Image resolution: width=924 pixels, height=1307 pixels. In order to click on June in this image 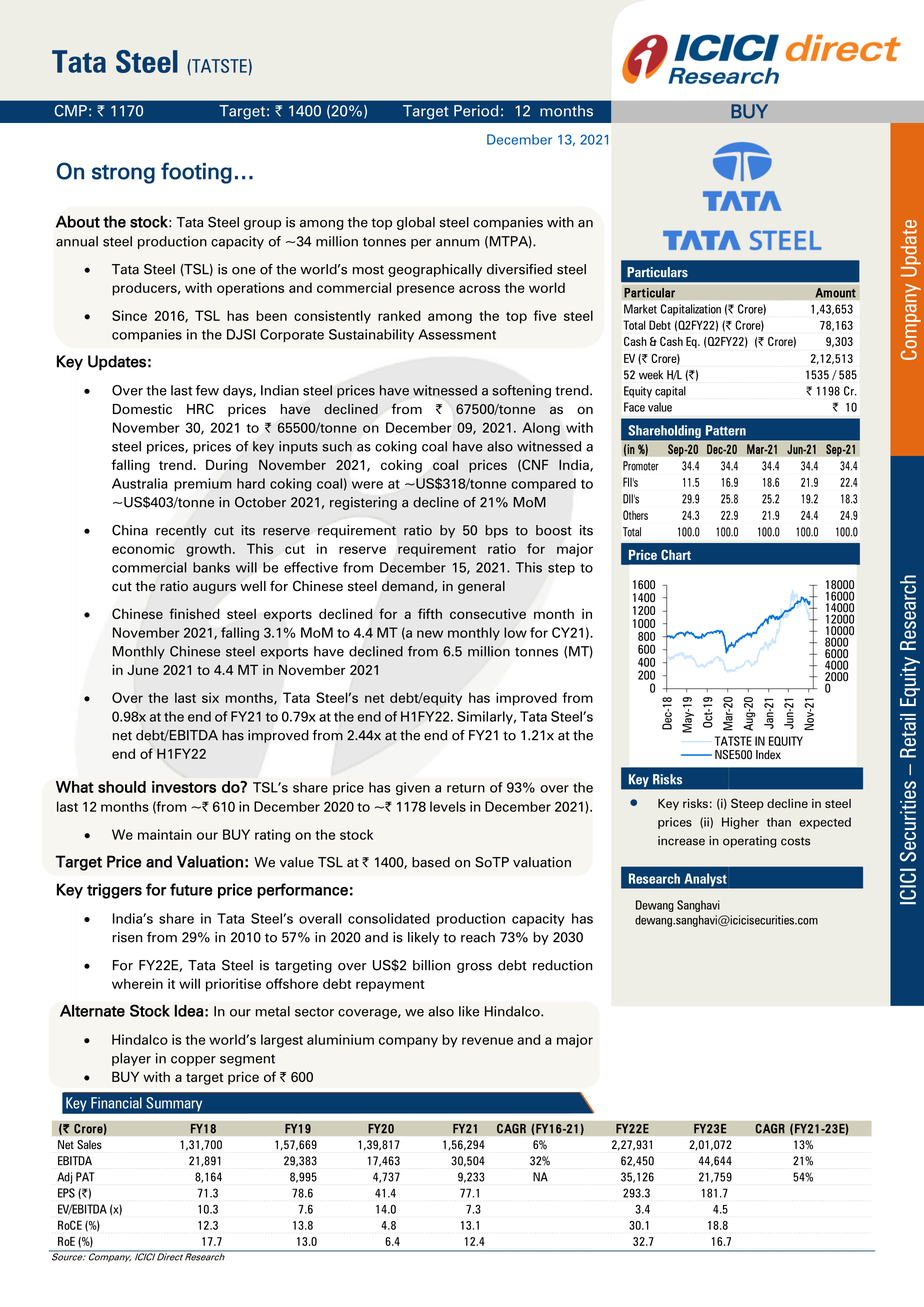, I will do `click(143, 670)`.
